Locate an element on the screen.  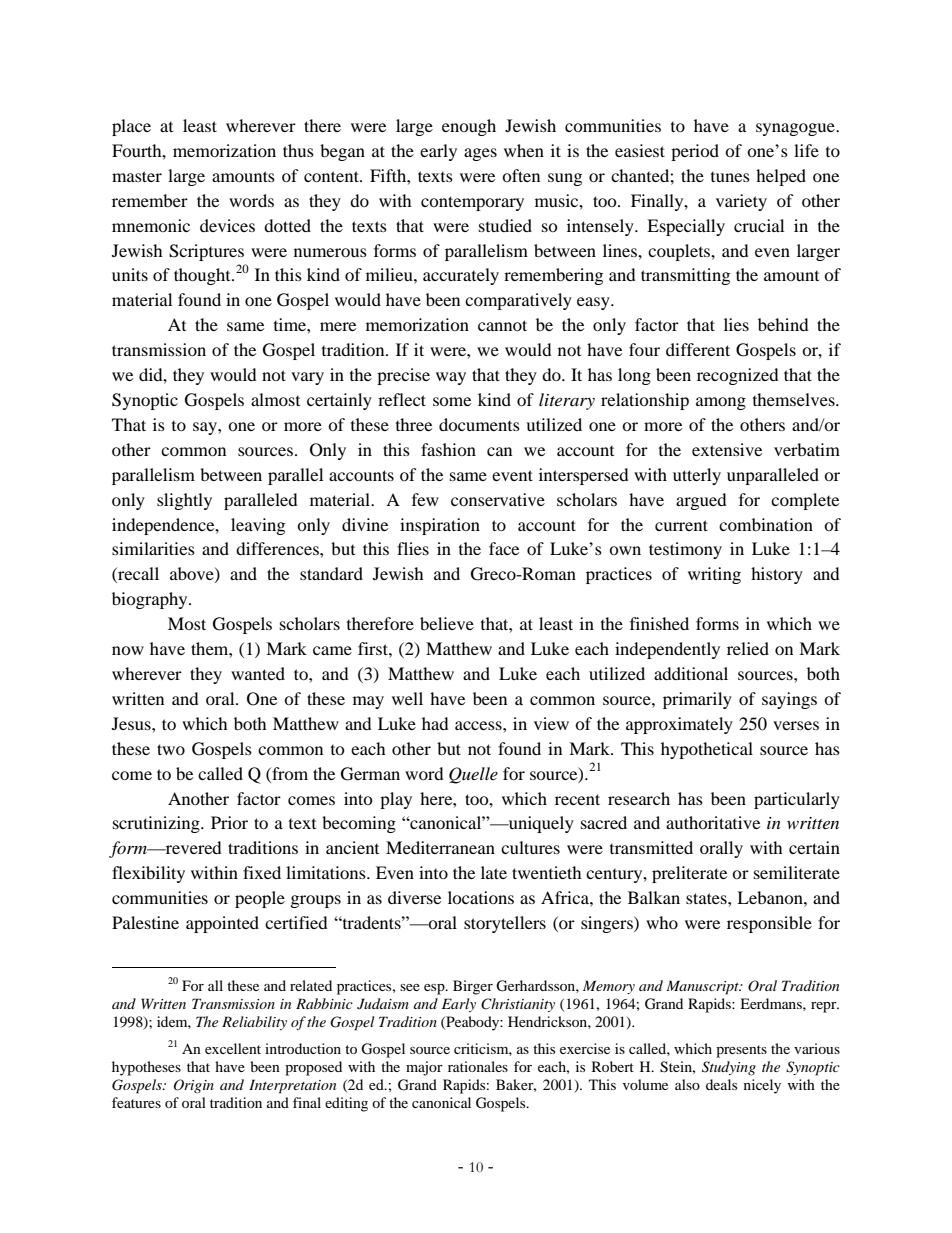
tunes is located at coordinates (730, 177).
